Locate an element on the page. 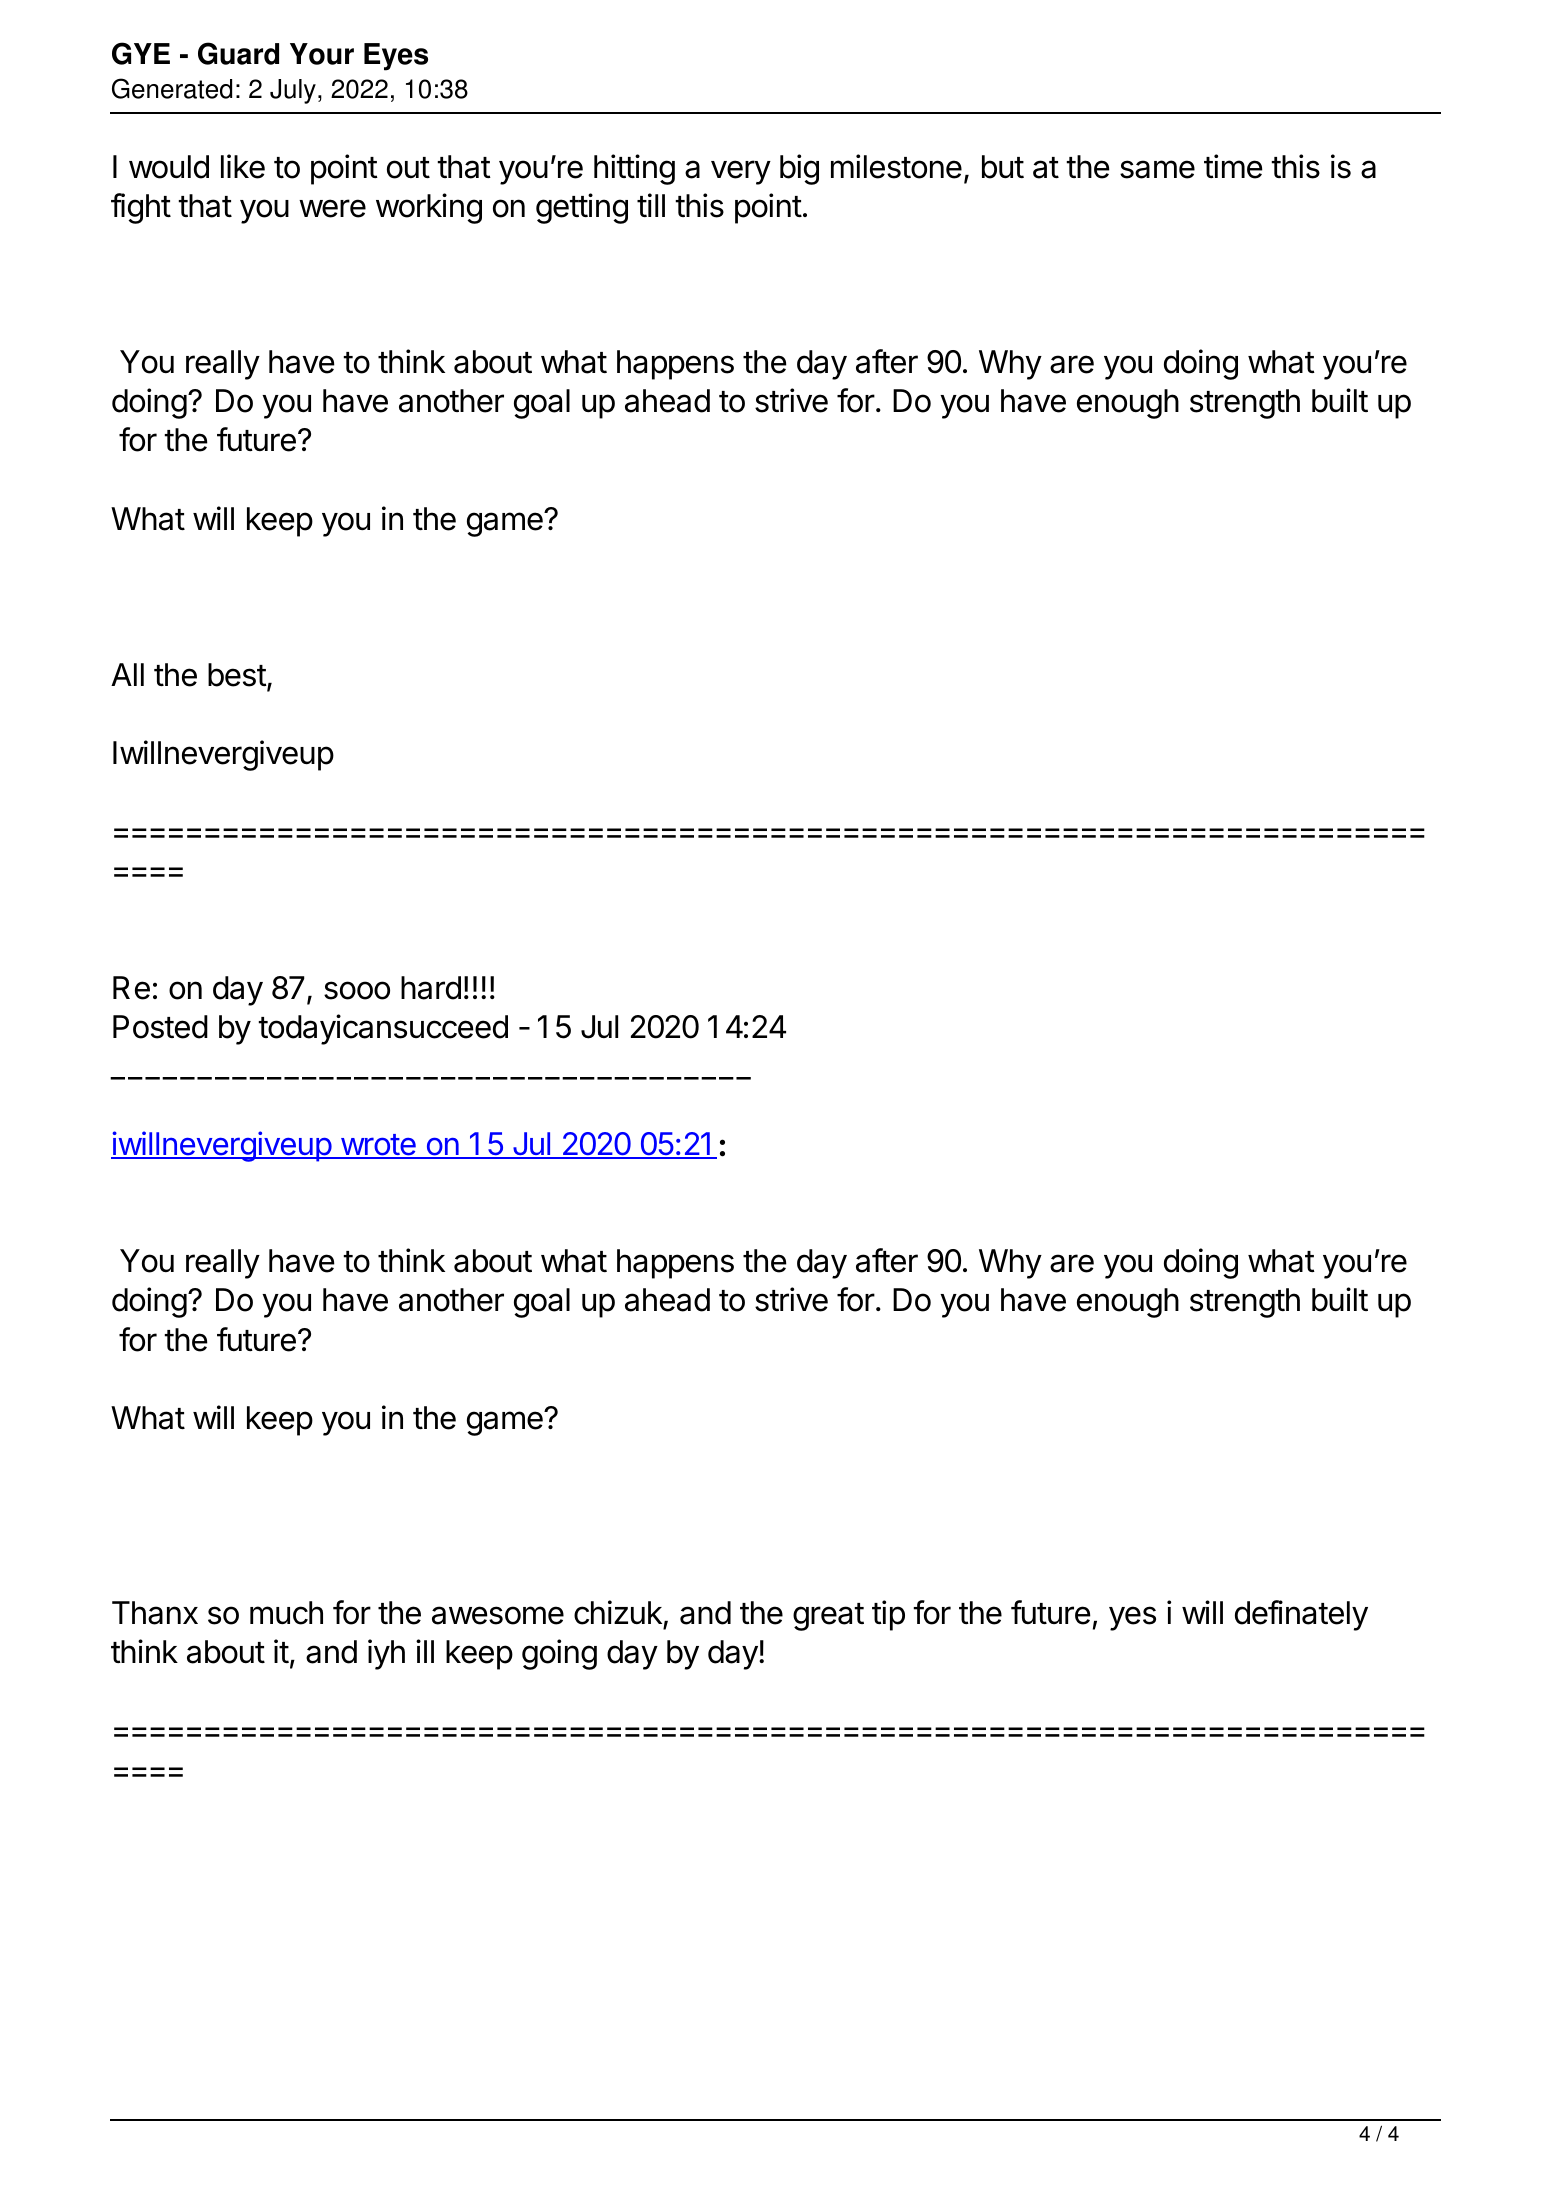 The image size is (1551, 2194). best is located at coordinates (237, 675).
